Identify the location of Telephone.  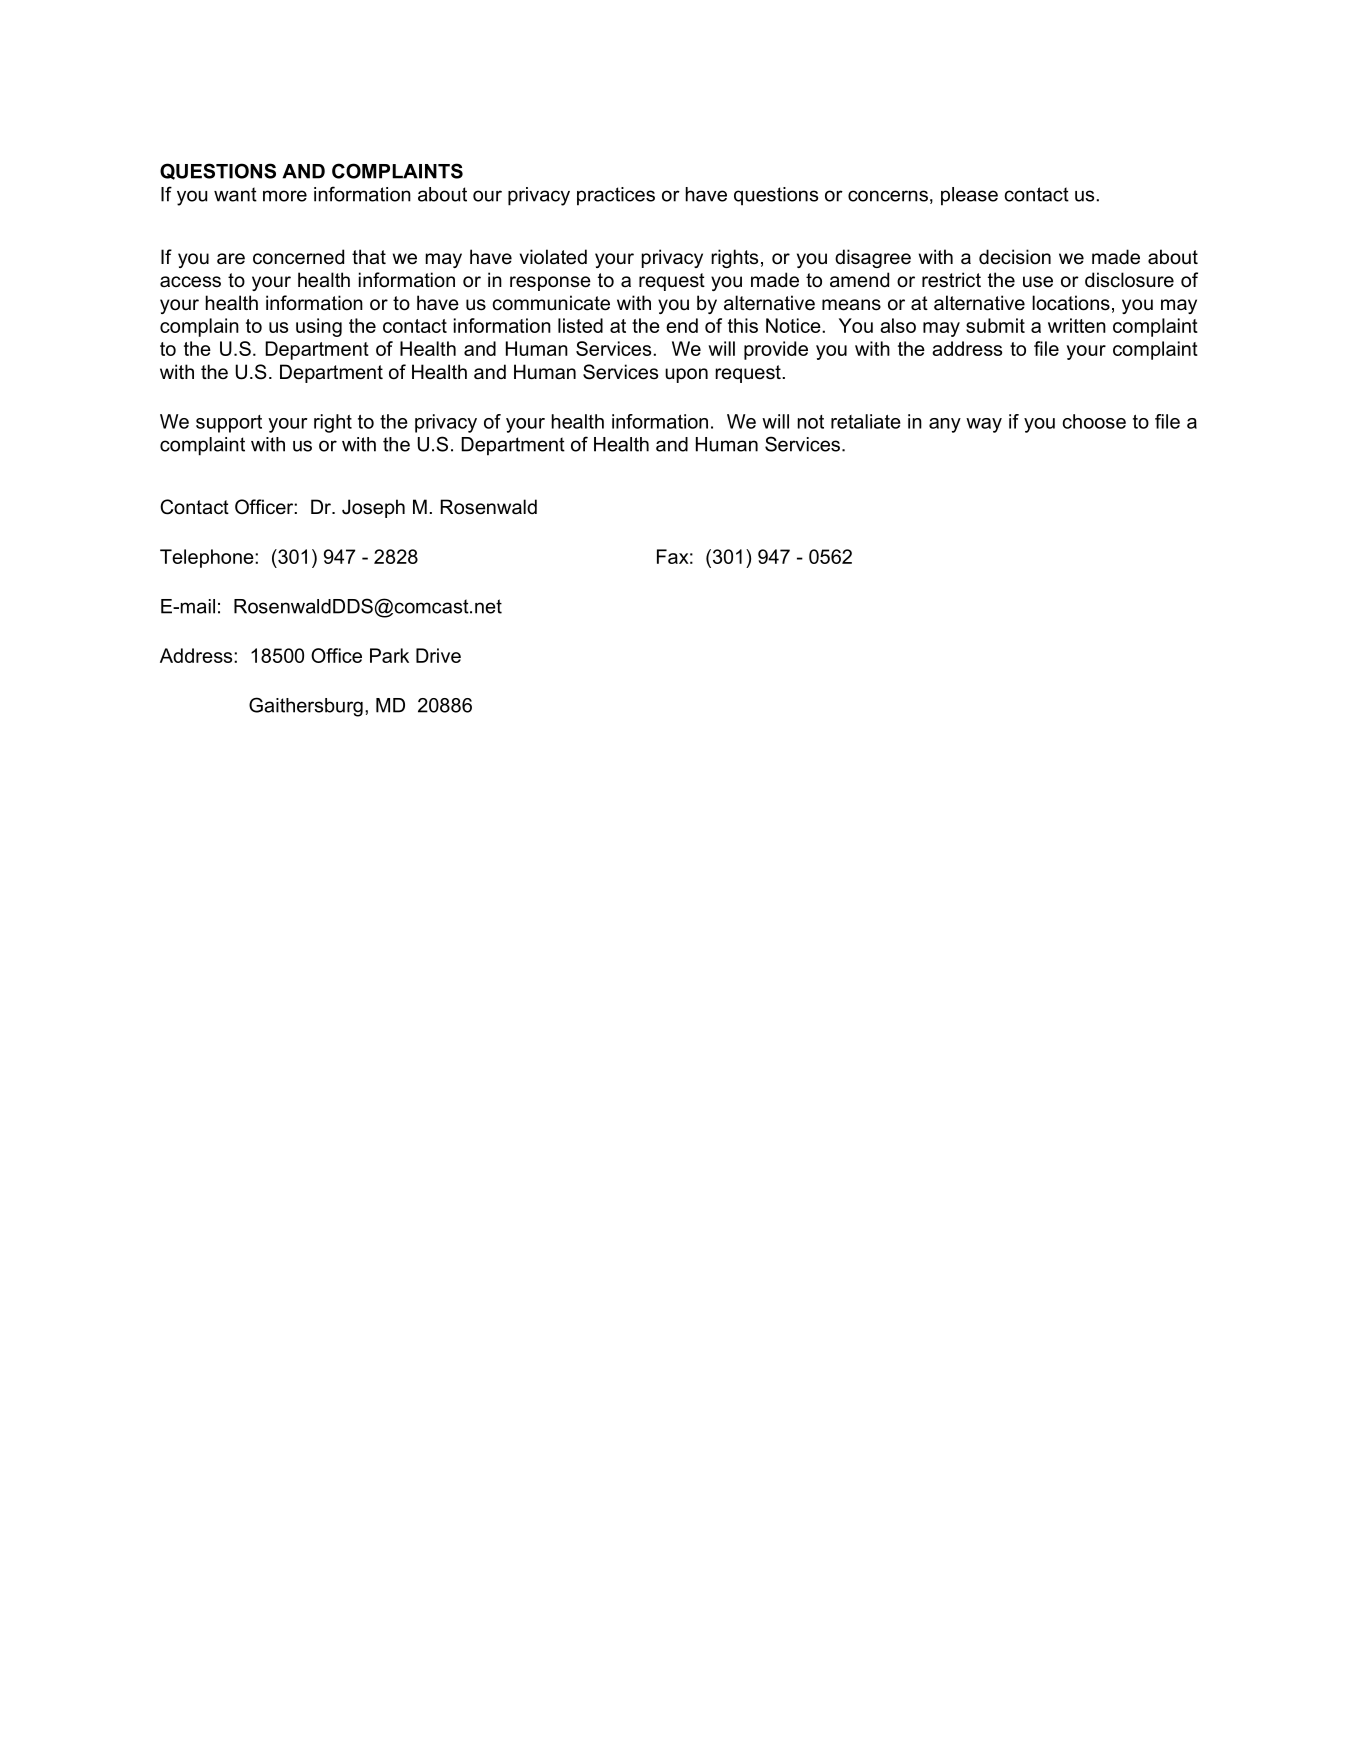
(208, 558).
